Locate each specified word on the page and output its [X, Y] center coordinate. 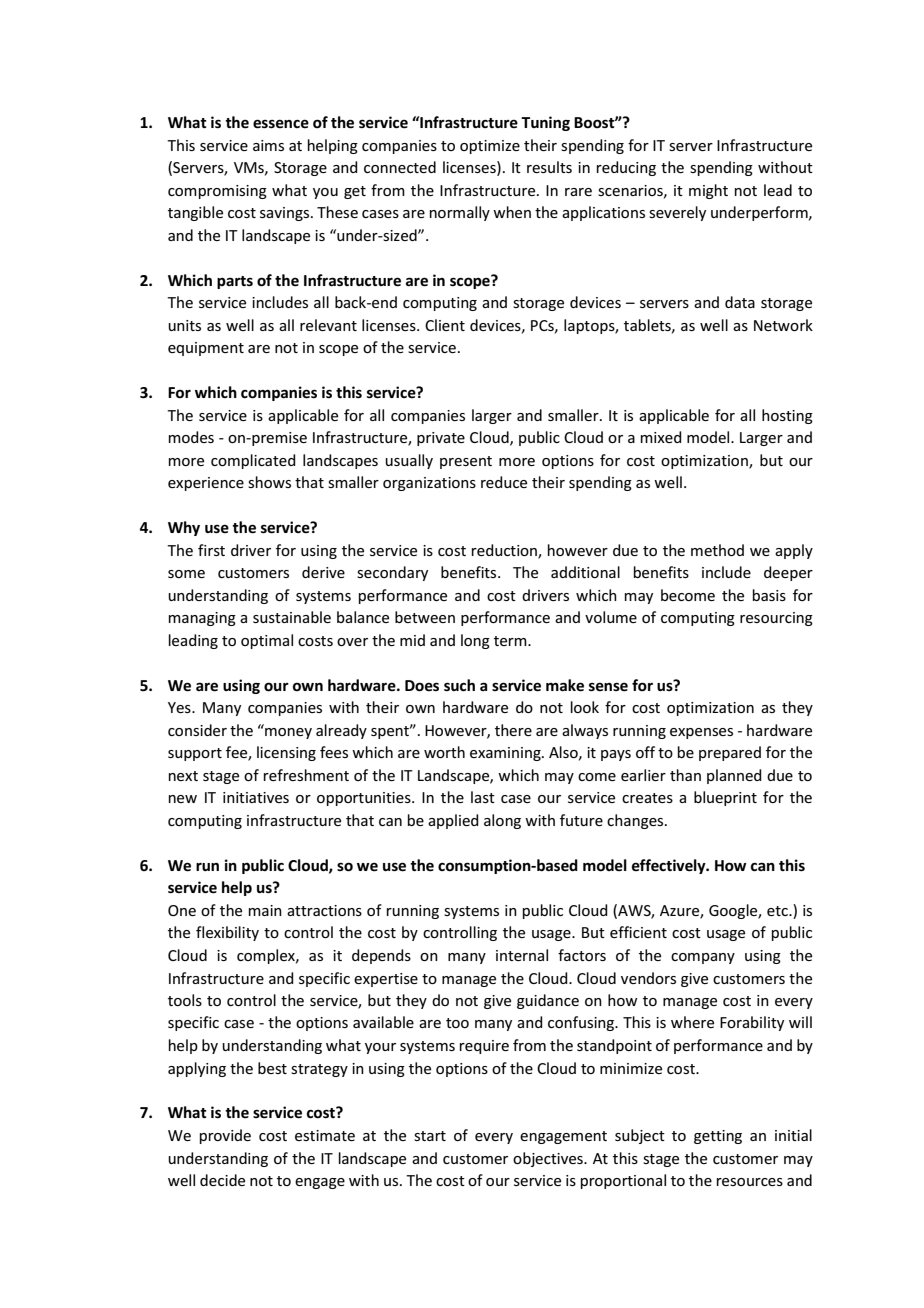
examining [506, 754]
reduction [505, 551]
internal [522, 955]
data [740, 302]
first [211, 550]
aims [268, 145]
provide [225, 1136]
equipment [206, 349]
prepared [730, 753]
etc [778, 911]
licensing [286, 753]
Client [445, 325]
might [708, 191]
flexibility [227, 933]
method [717, 550]
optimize [490, 147]
